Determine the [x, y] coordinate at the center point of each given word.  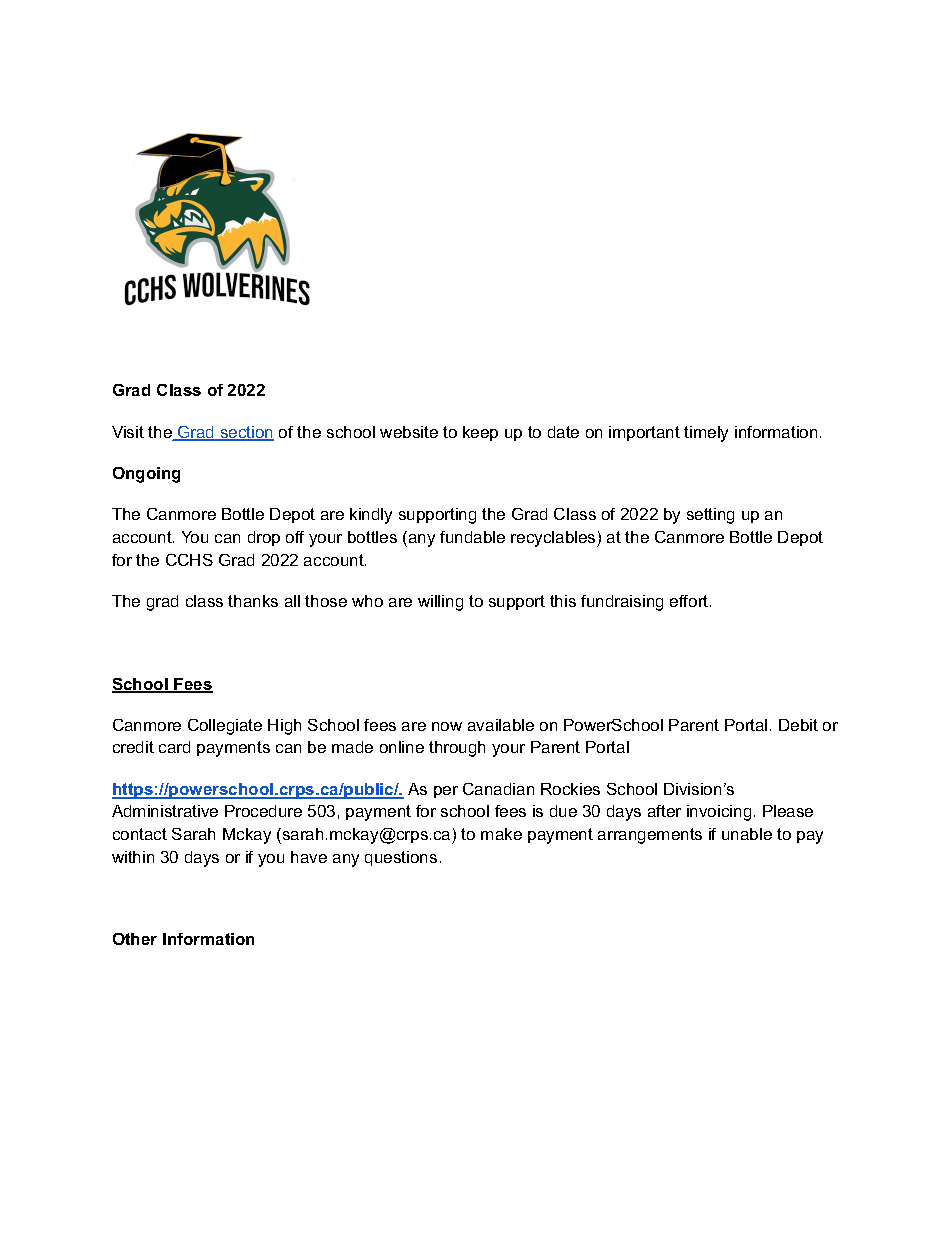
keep [480, 433]
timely [706, 434]
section [246, 433]
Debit [798, 725]
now [447, 726]
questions [401, 858]
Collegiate [225, 727]
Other [135, 939]
